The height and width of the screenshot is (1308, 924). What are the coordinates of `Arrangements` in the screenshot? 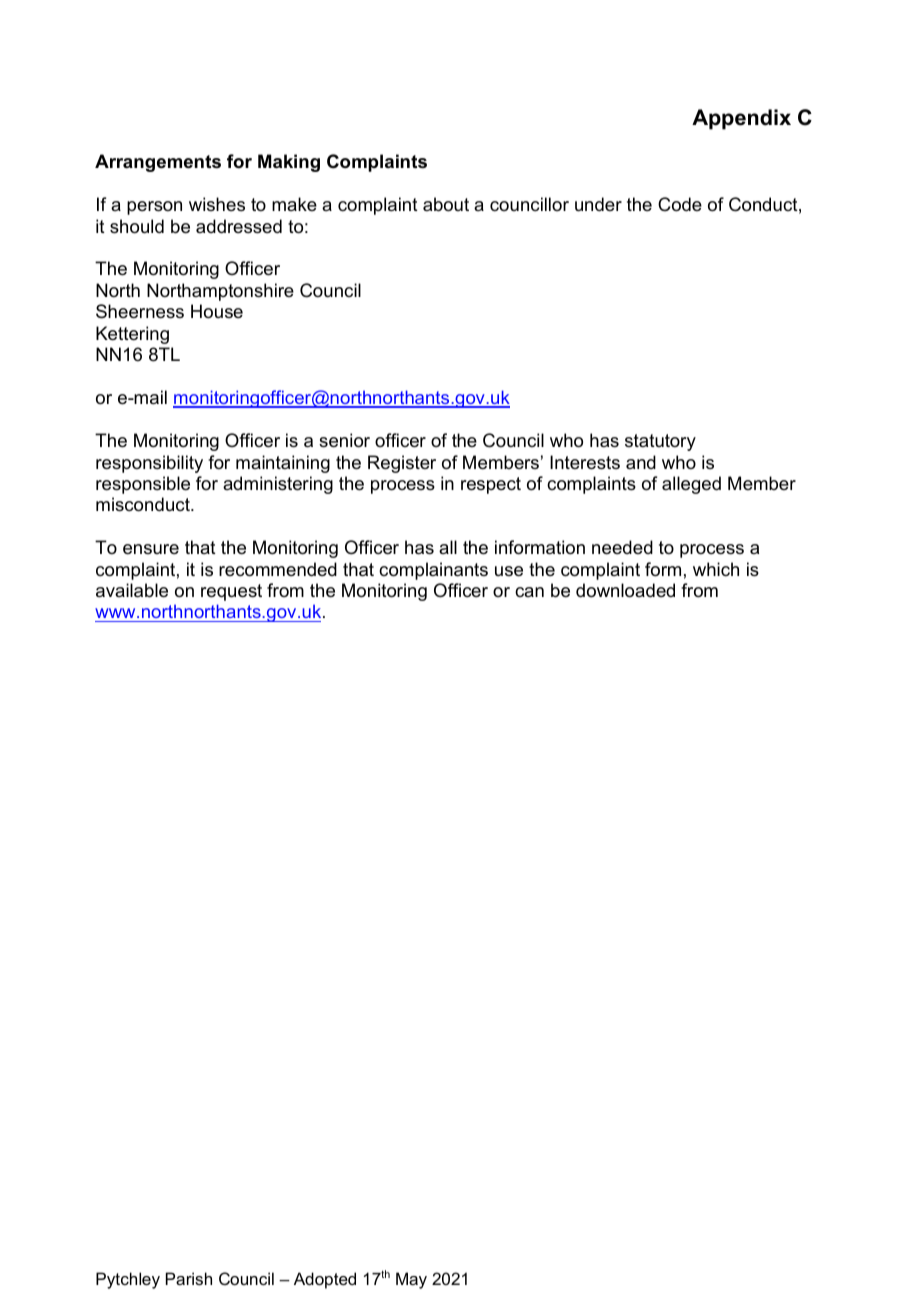 It's located at (158, 163).
